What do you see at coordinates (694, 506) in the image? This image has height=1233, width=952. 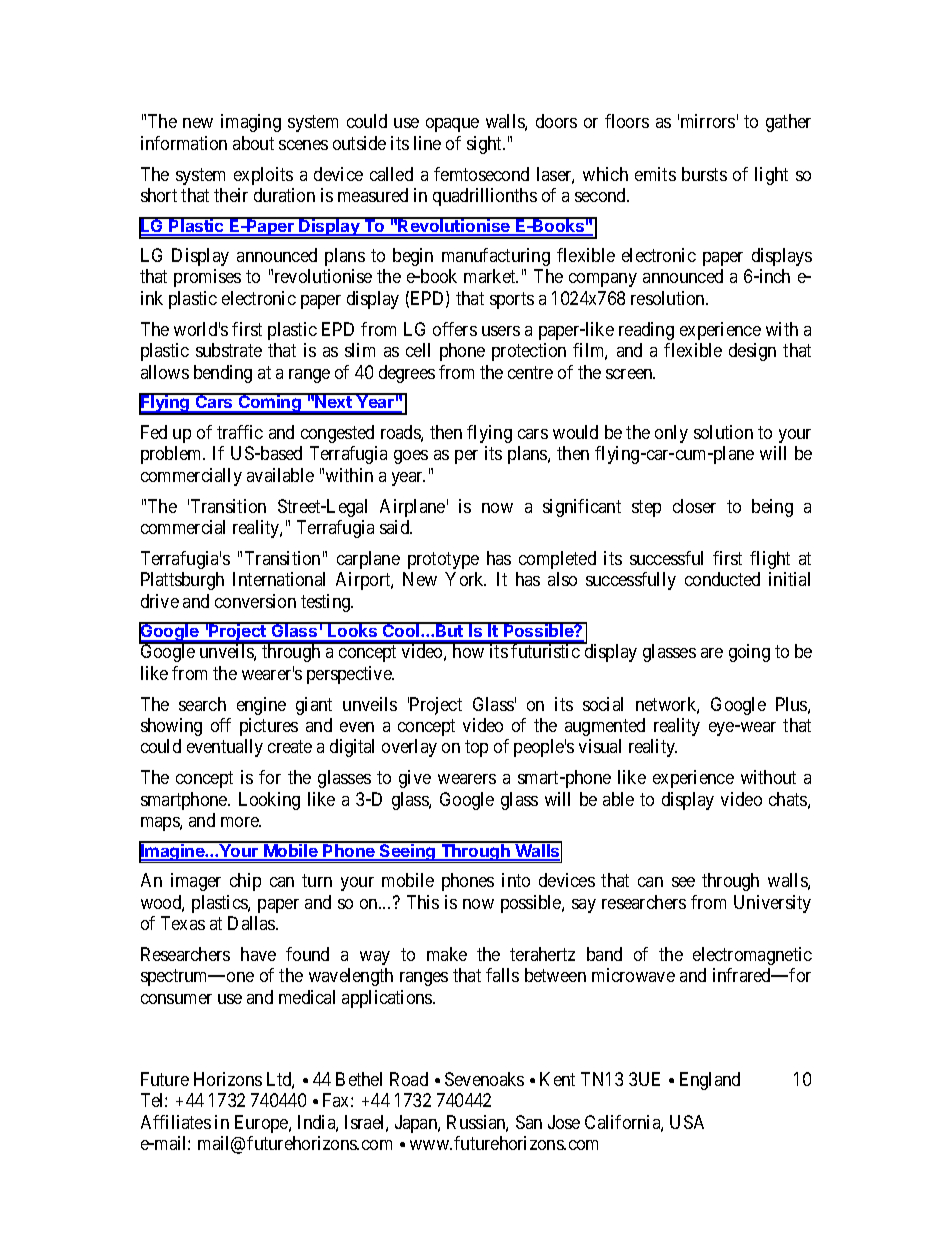 I see `closer` at bounding box center [694, 506].
